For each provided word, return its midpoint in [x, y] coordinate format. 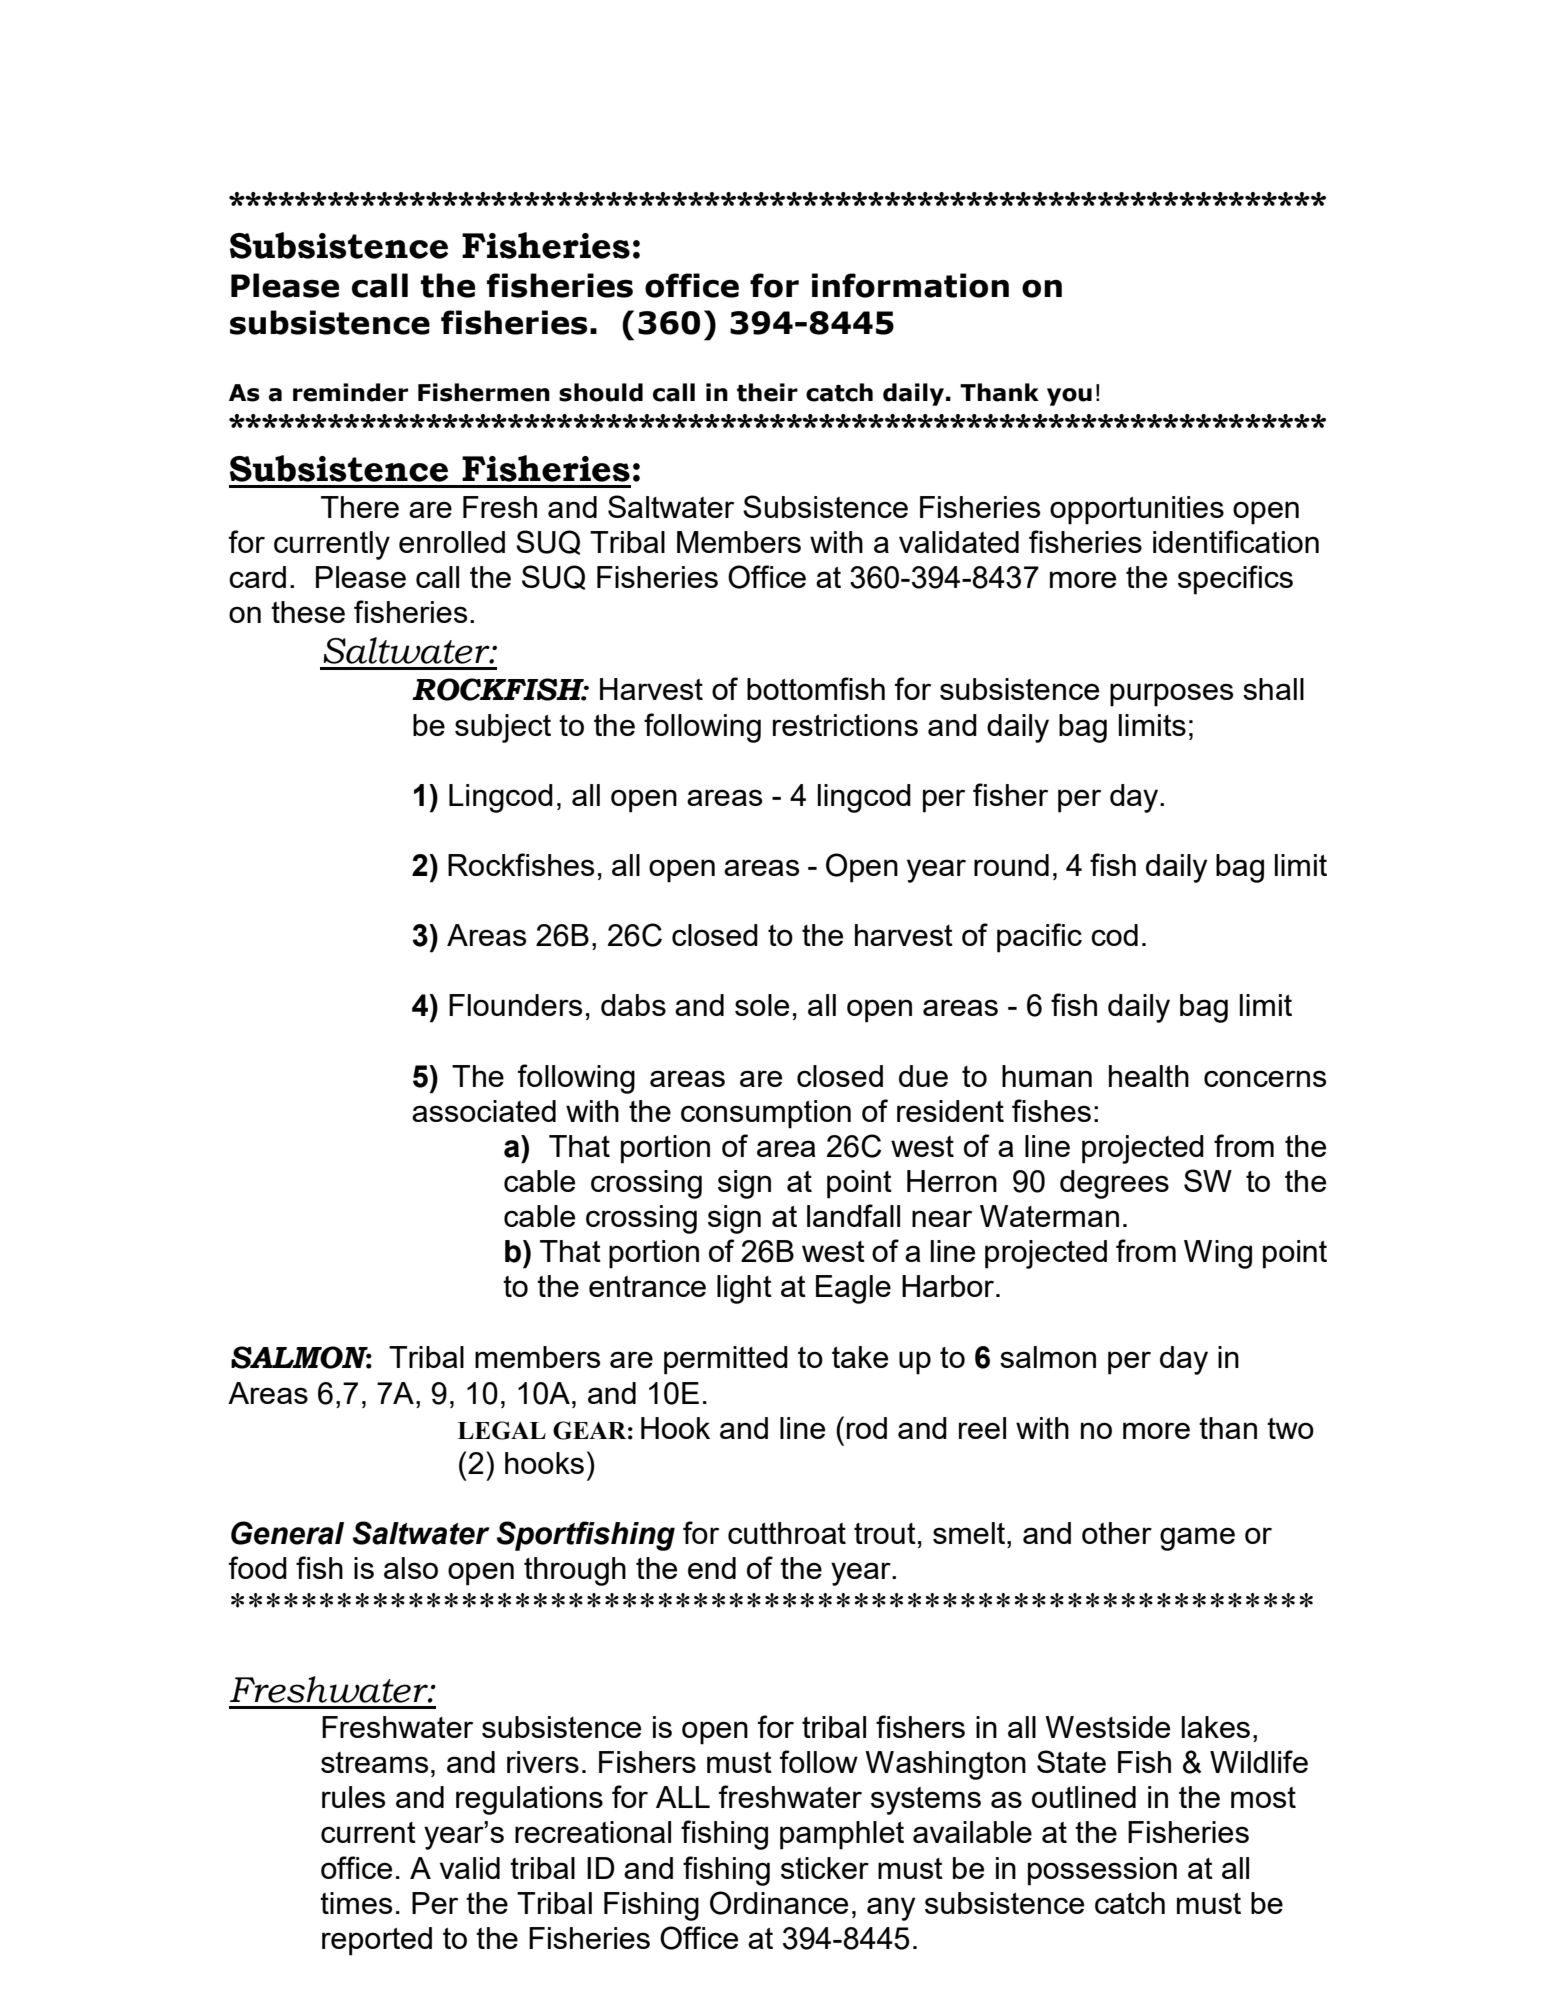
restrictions [845, 725]
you [1069, 397]
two [1290, 1428]
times [356, 1903]
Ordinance [779, 1903]
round [1011, 865]
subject [503, 728]
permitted [726, 1360]
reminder [350, 392]
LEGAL [502, 1430]
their [767, 392]
